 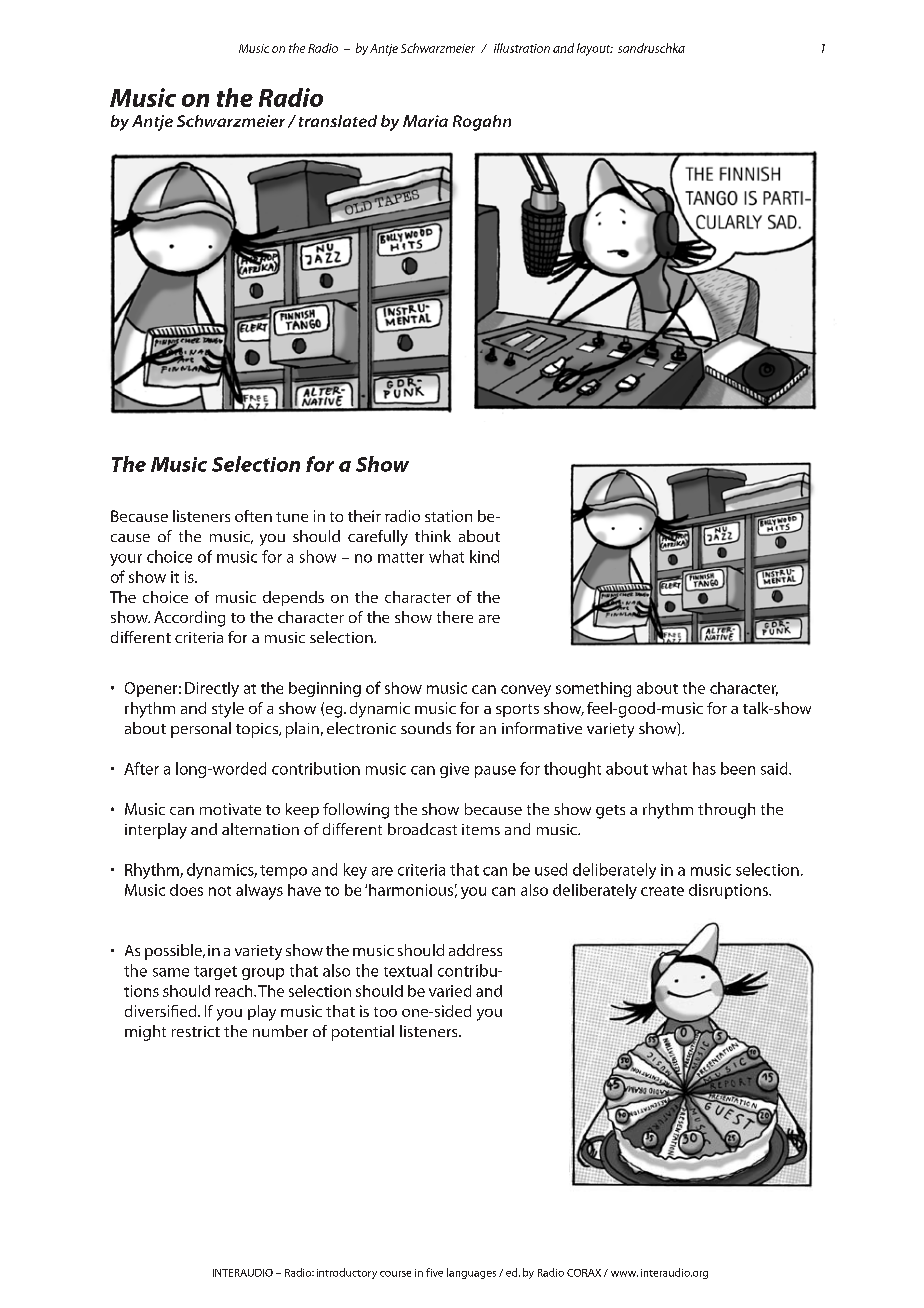 What do you see at coordinates (455, 617) in the screenshot?
I see `there` at bounding box center [455, 617].
